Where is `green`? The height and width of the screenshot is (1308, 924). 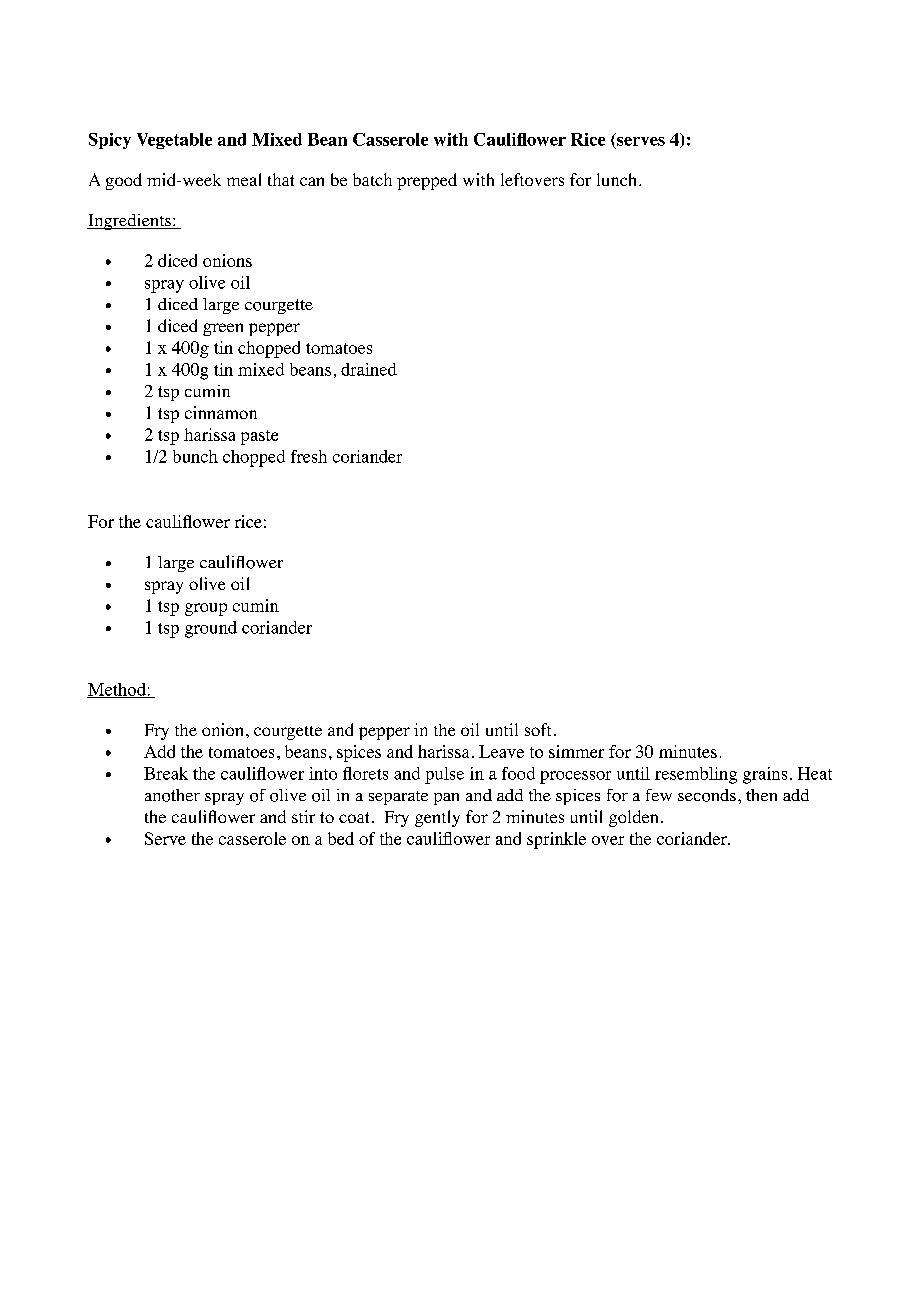
green is located at coordinates (223, 329).
